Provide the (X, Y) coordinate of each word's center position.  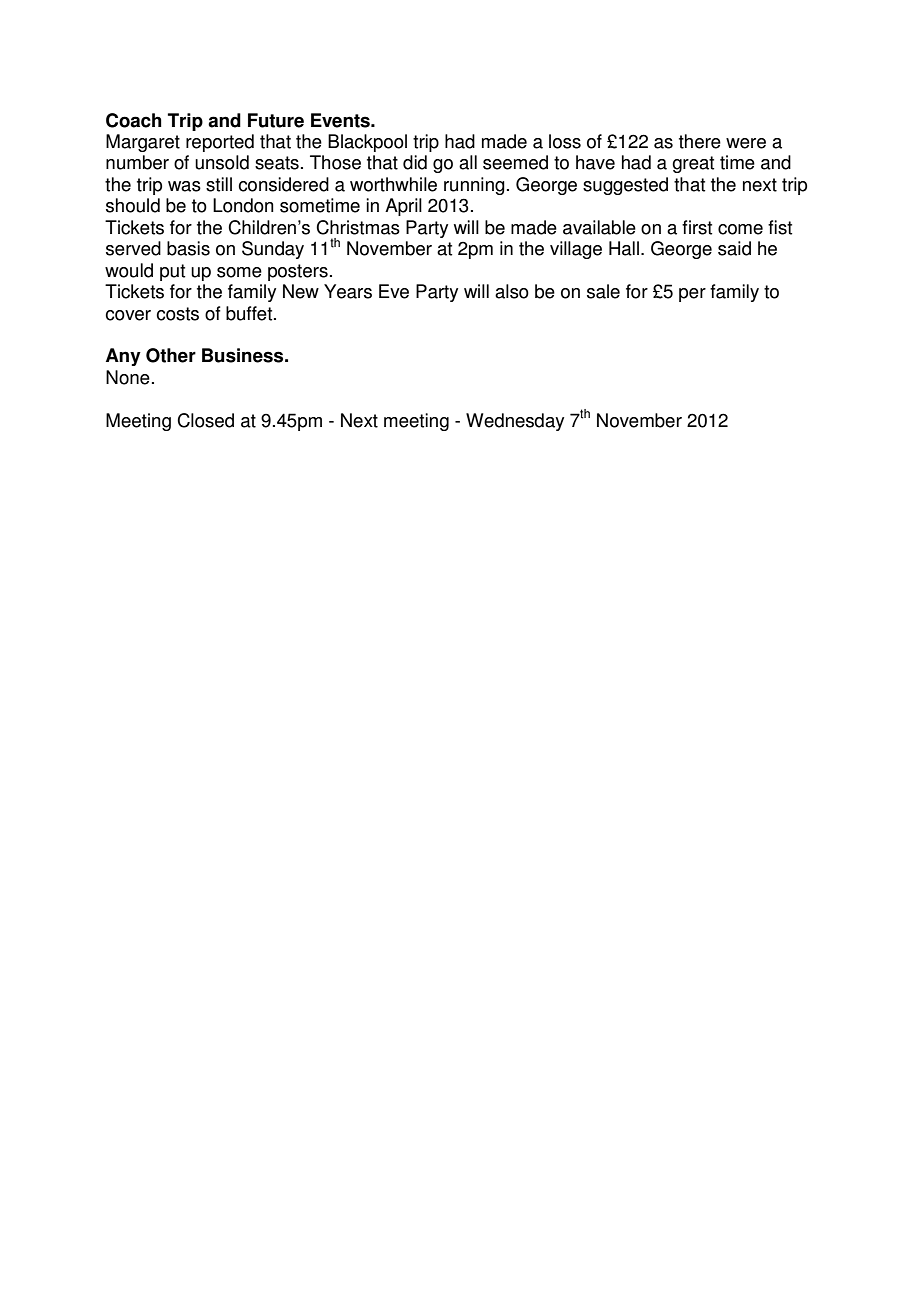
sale (603, 291)
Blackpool (367, 143)
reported (220, 143)
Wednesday (515, 422)
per (692, 295)
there (700, 141)
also (512, 291)
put (172, 272)
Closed (205, 420)
